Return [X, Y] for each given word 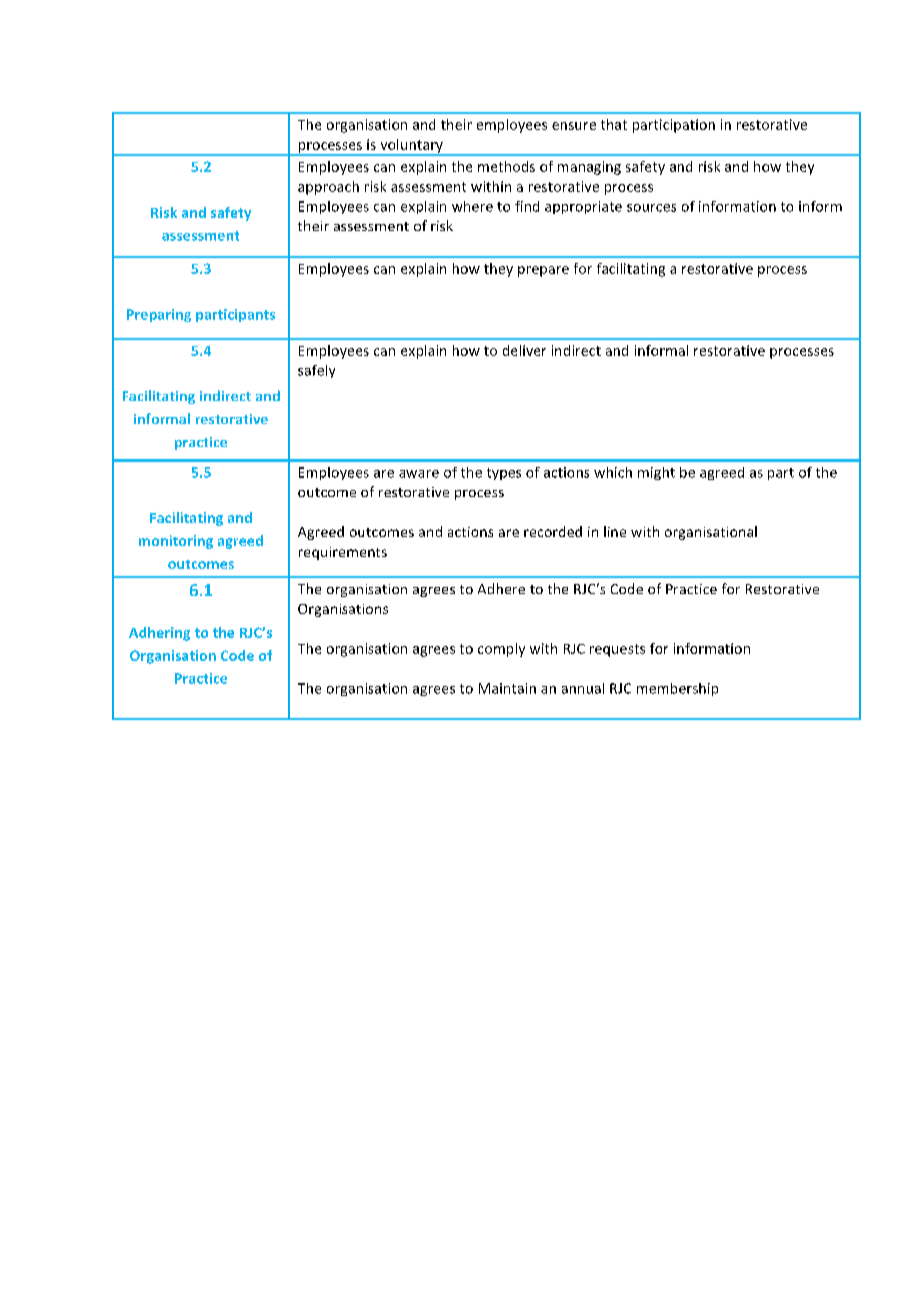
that [614, 124]
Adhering [159, 634]
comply [501, 650]
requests [617, 650]
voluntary [411, 147]
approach [328, 188]
